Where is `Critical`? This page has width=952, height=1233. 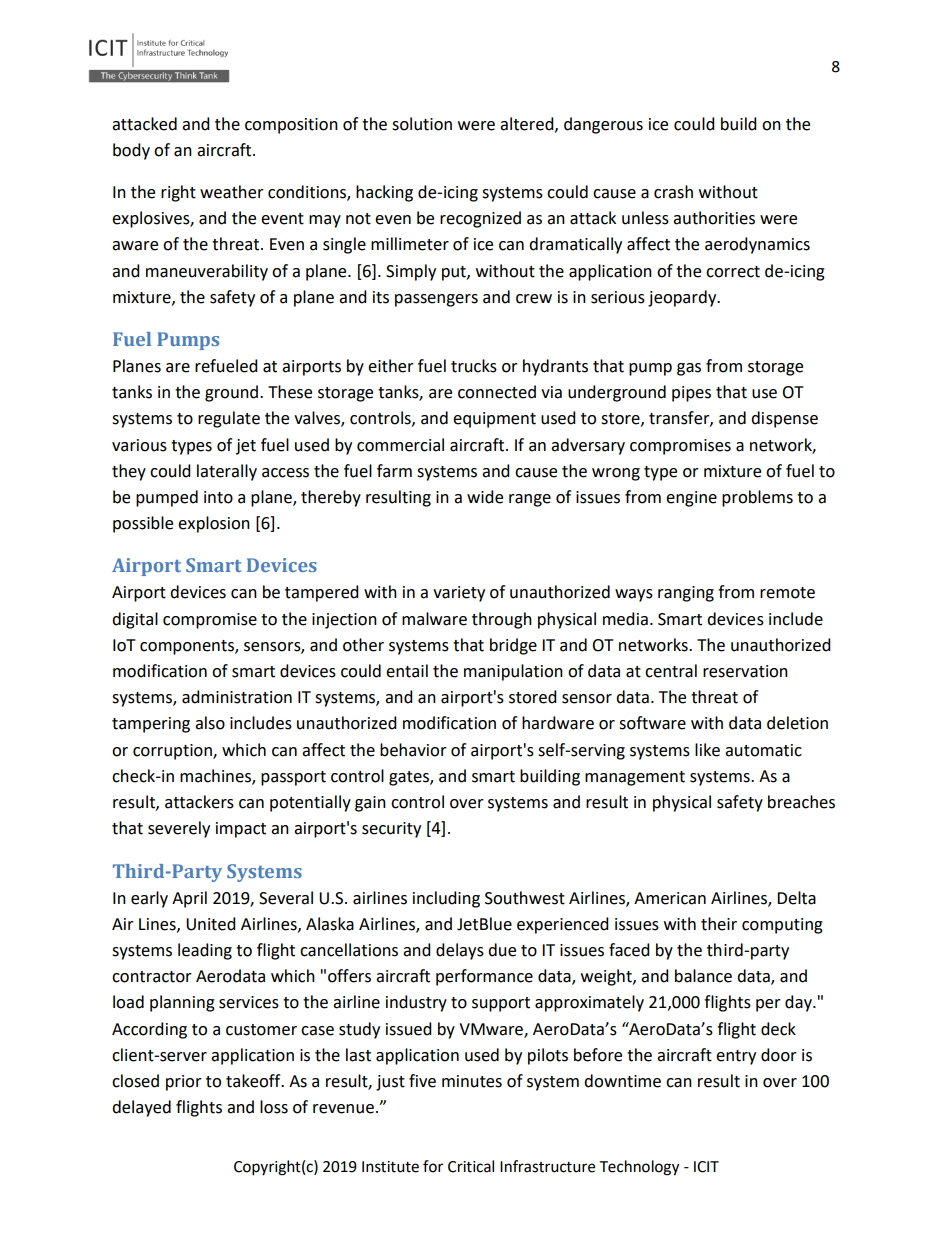
Critical is located at coordinates (471, 1166).
